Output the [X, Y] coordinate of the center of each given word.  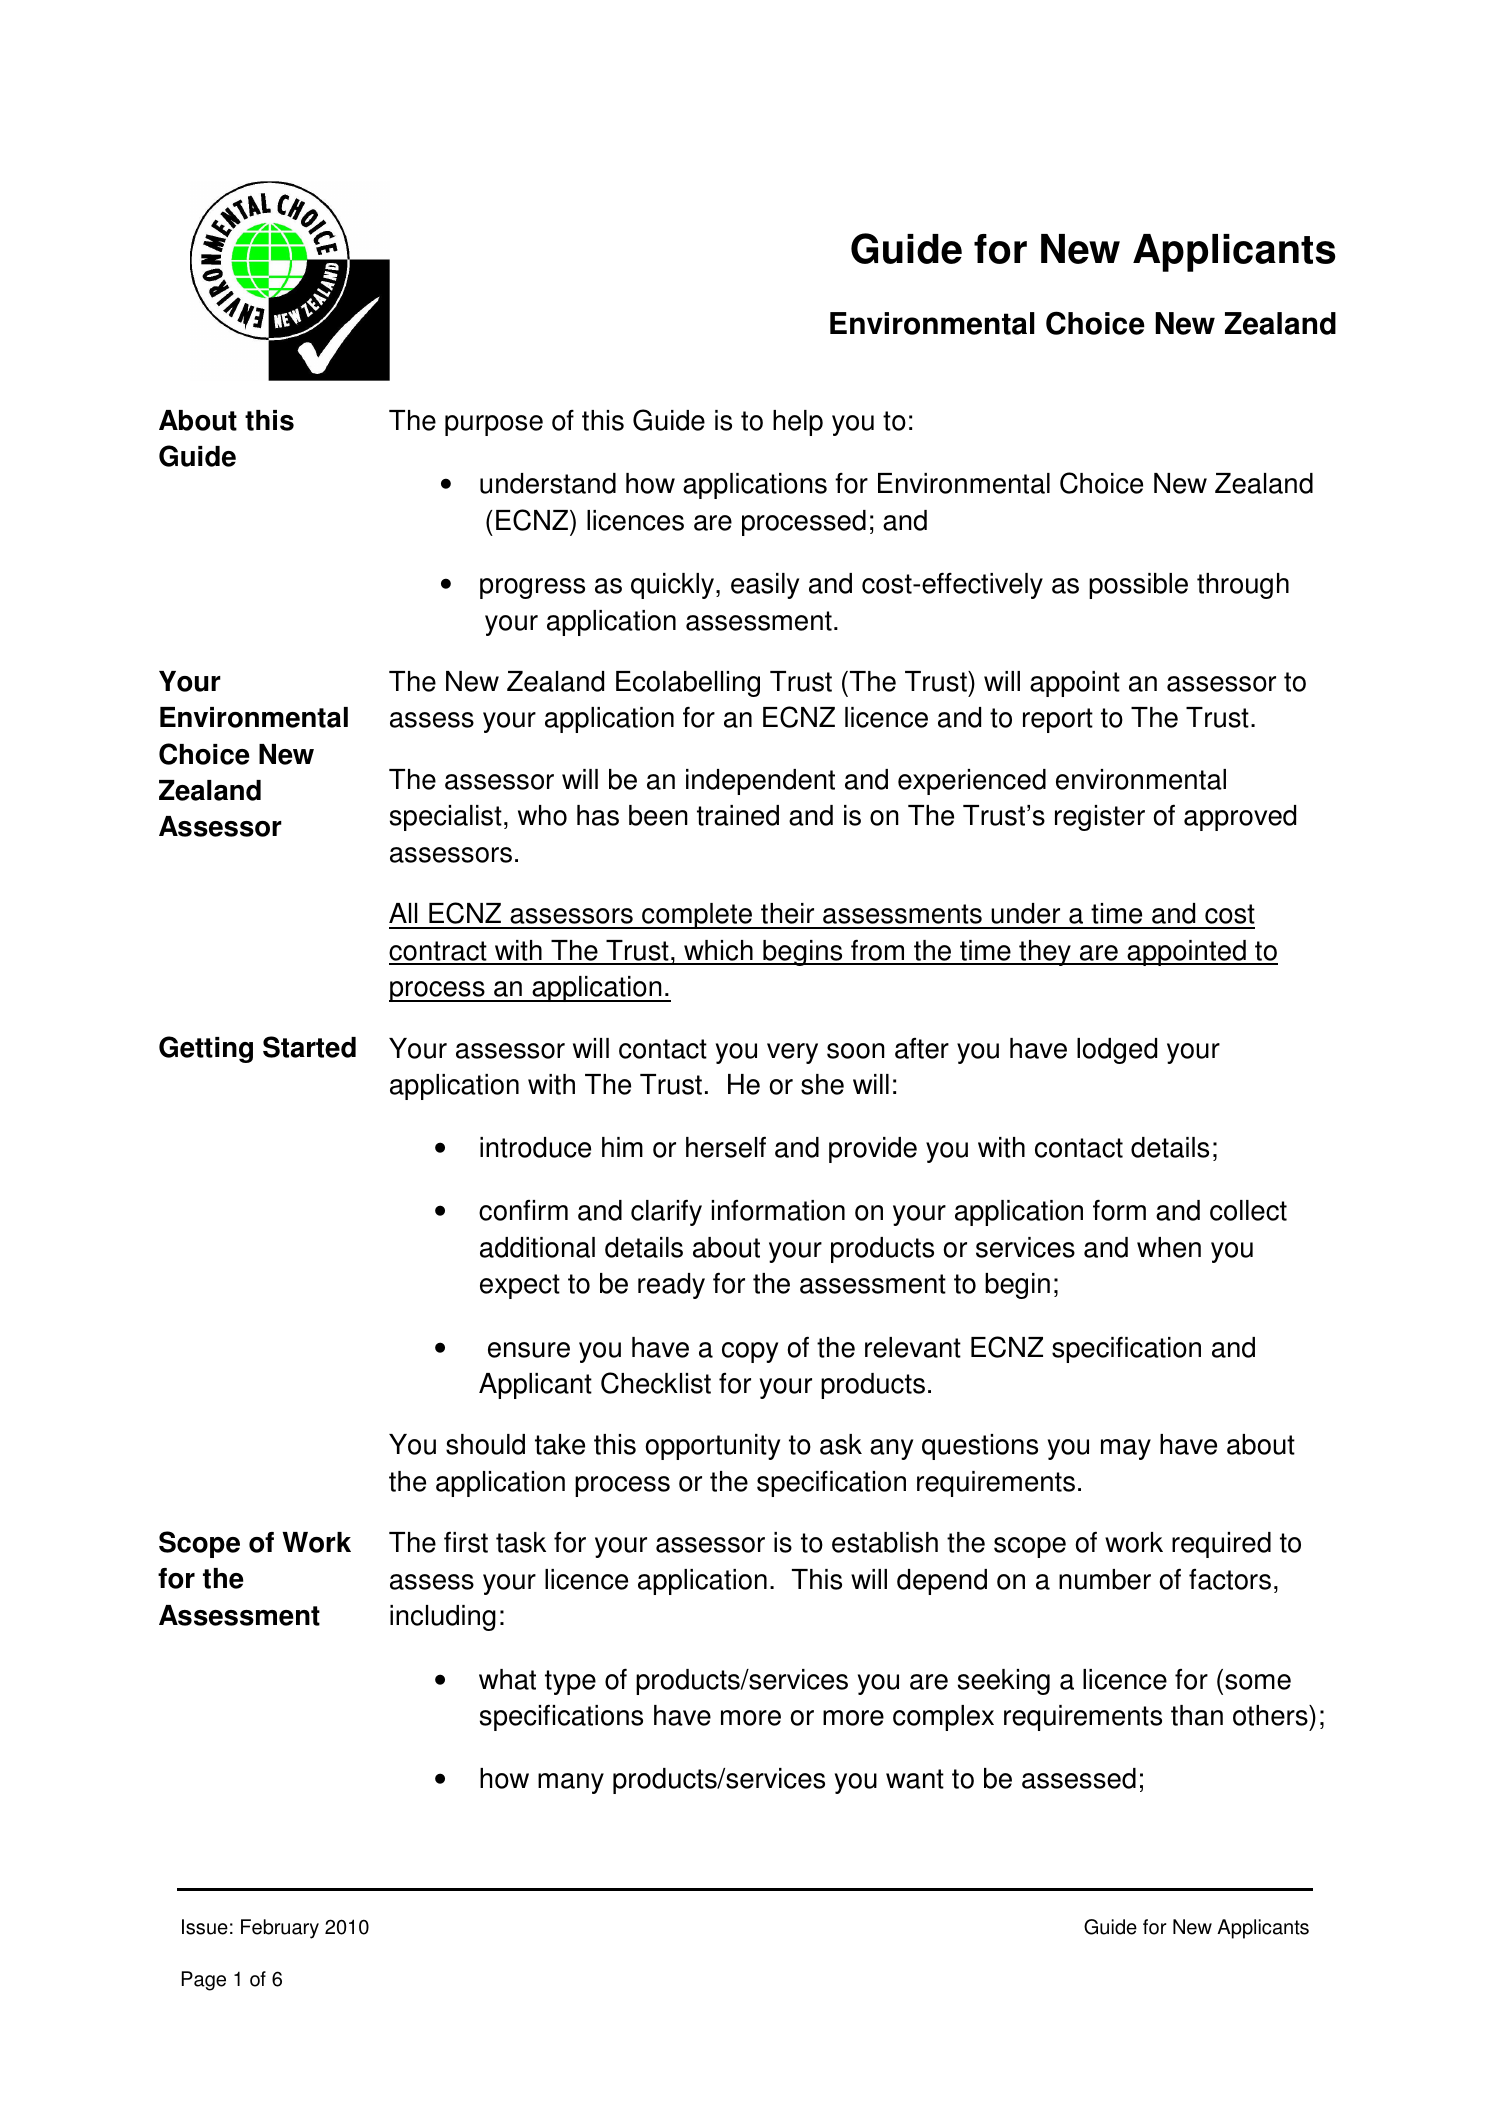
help [798, 423]
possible [1138, 586]
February [280, 1929]
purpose [494, 425]
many [571, 1783]
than [1197, 1715]
